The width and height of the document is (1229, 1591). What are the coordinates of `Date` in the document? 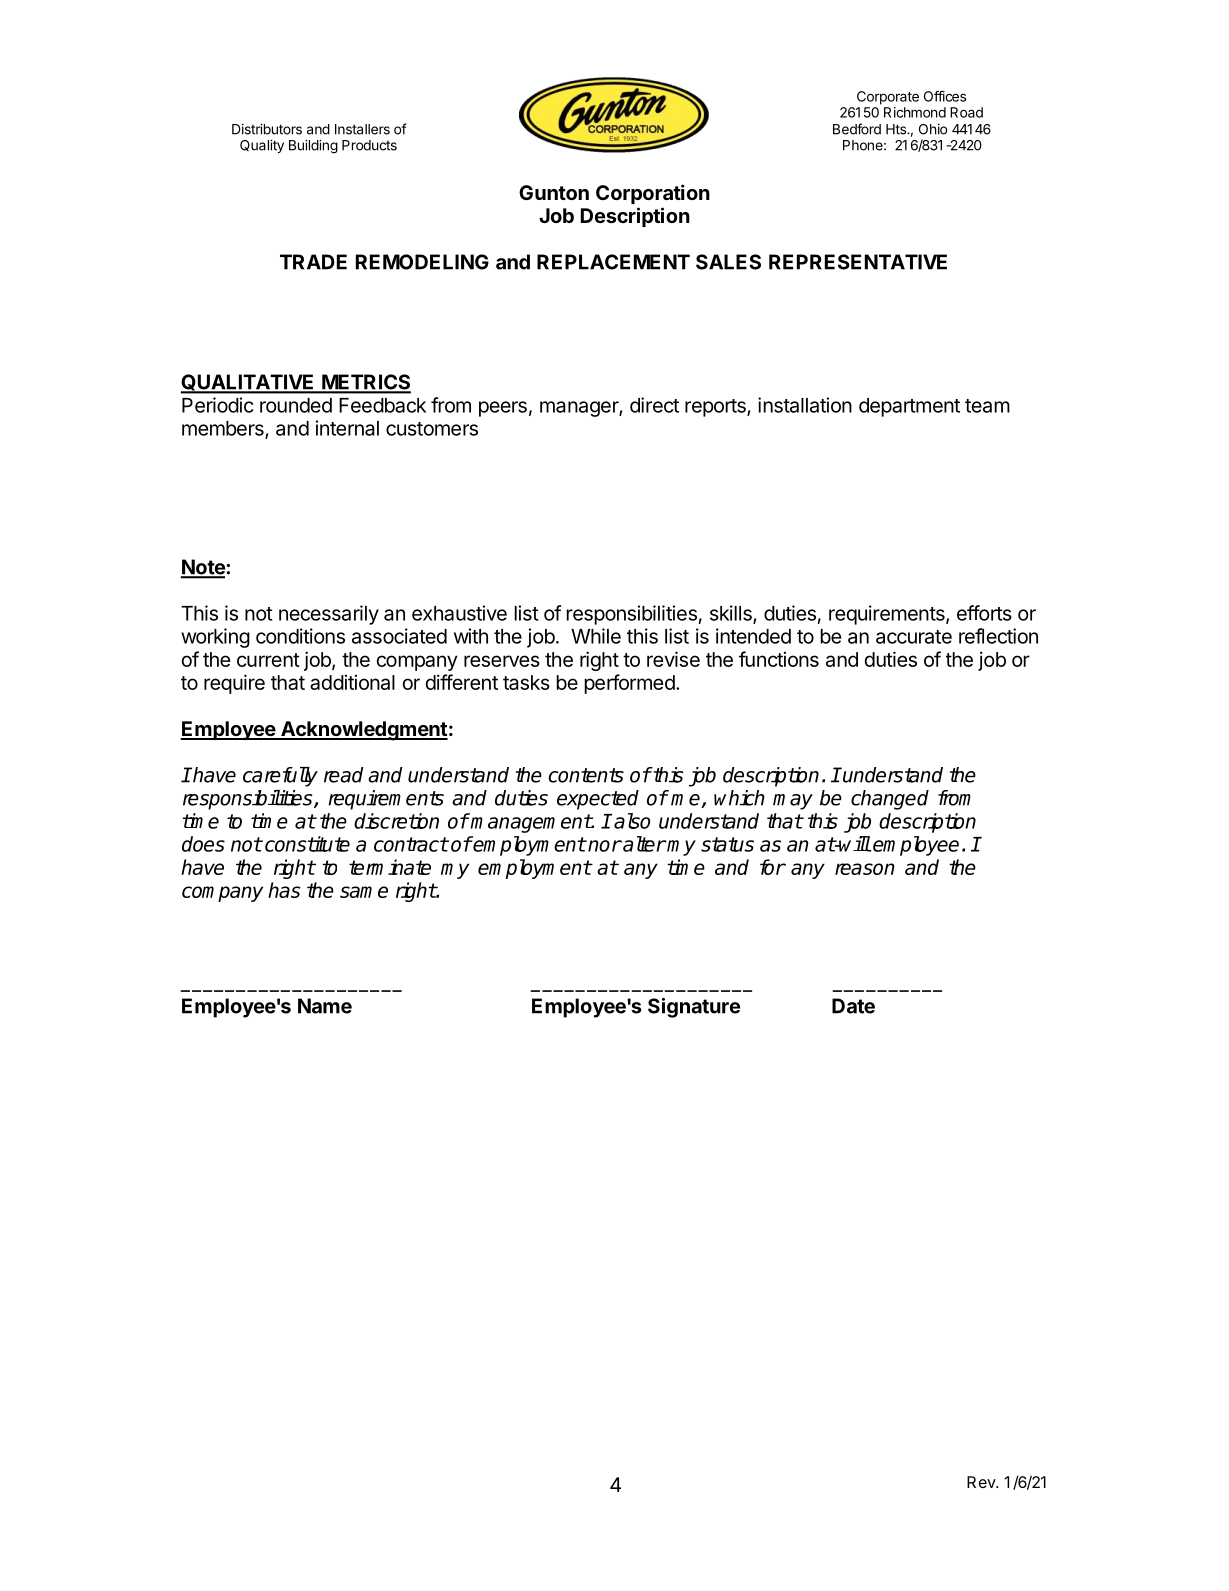 It's located at (853, 1006).
